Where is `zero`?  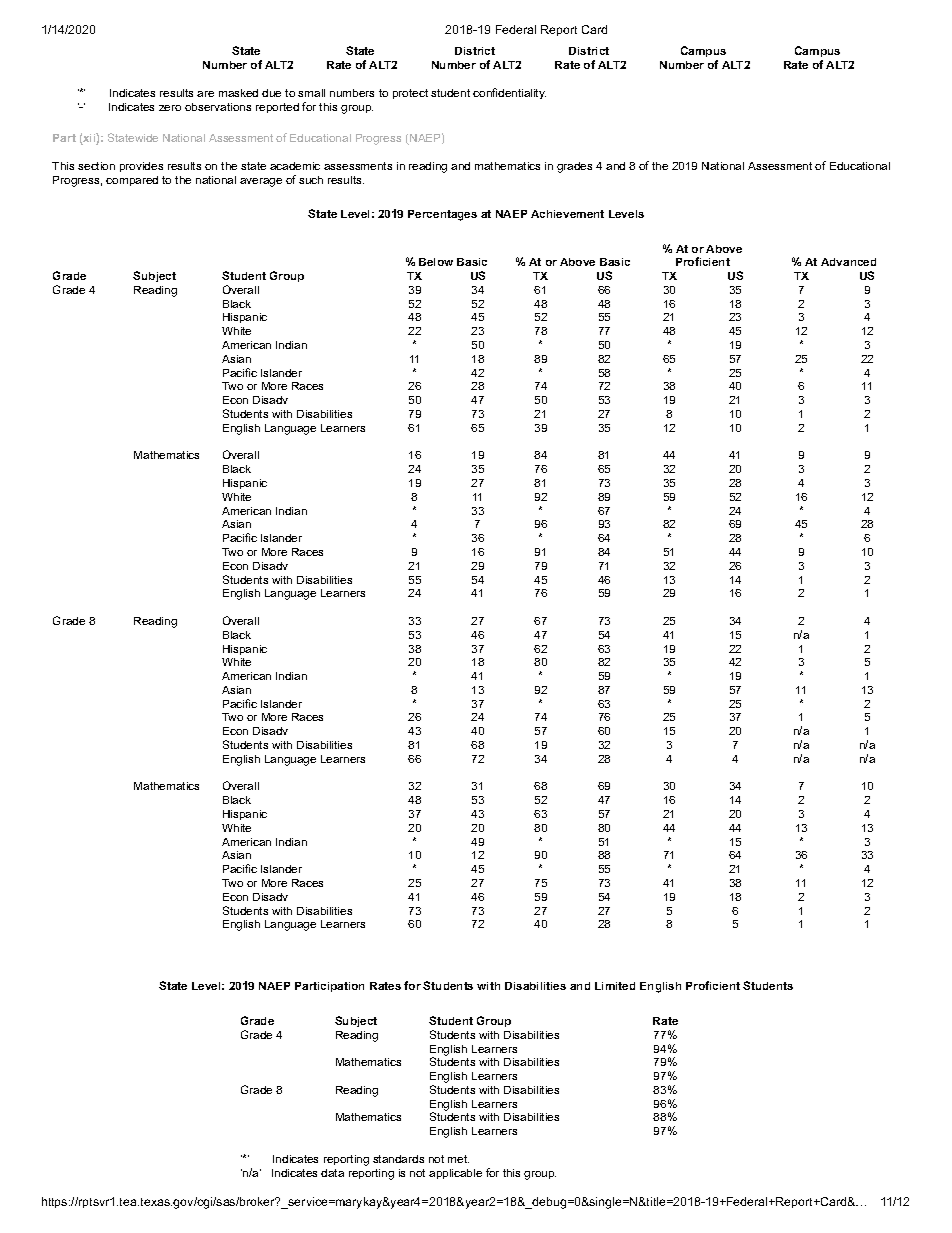
zero is located at coordinates (170, 108).
